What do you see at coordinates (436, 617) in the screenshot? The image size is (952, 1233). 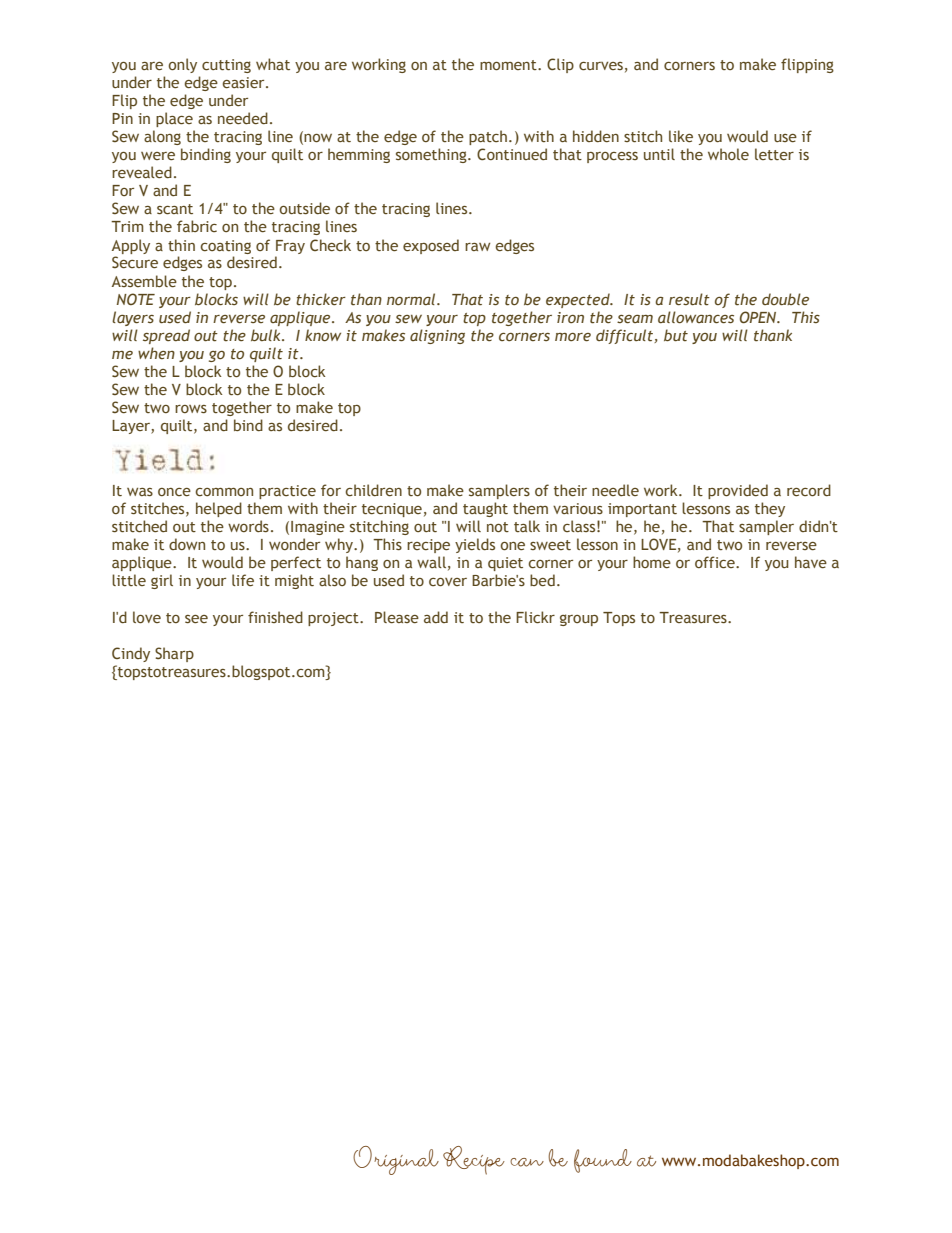 I see `add` at bounding box center [436, 617].
